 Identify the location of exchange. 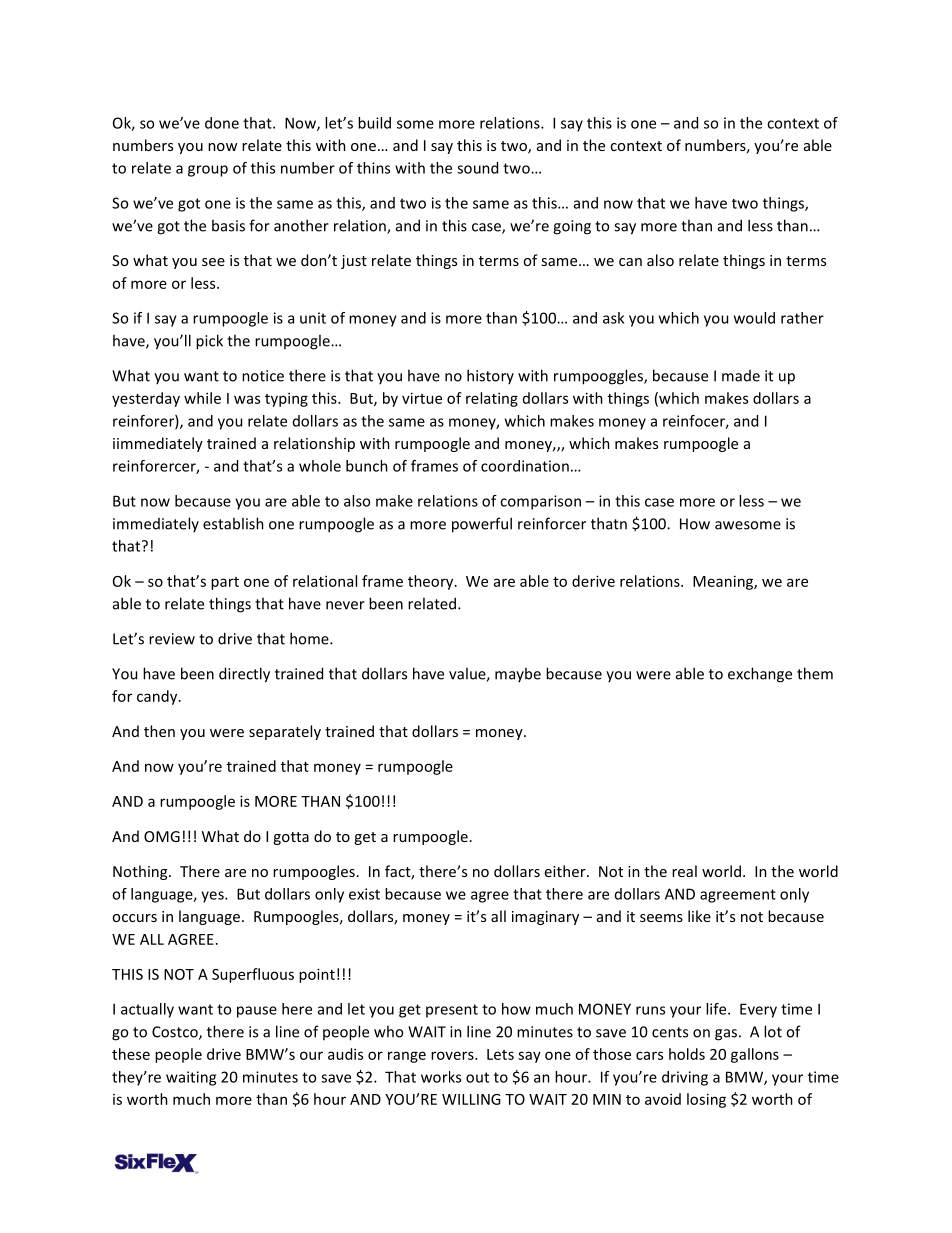
(760, 675).
